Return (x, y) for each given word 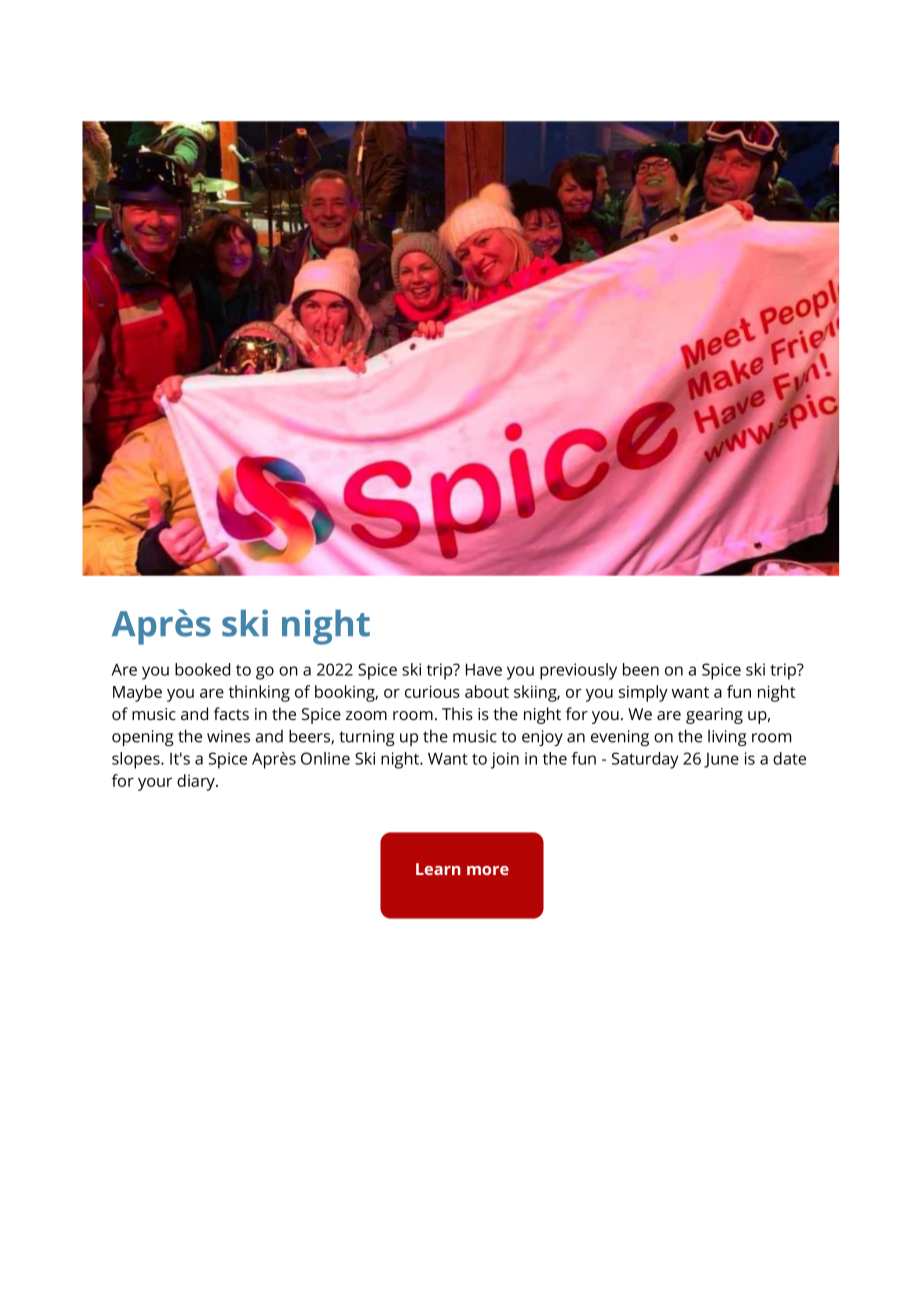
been (641, 669)
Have (484, 669)
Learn (438, 869)
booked (202, 669)
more (488, 870)
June (721, 760)
